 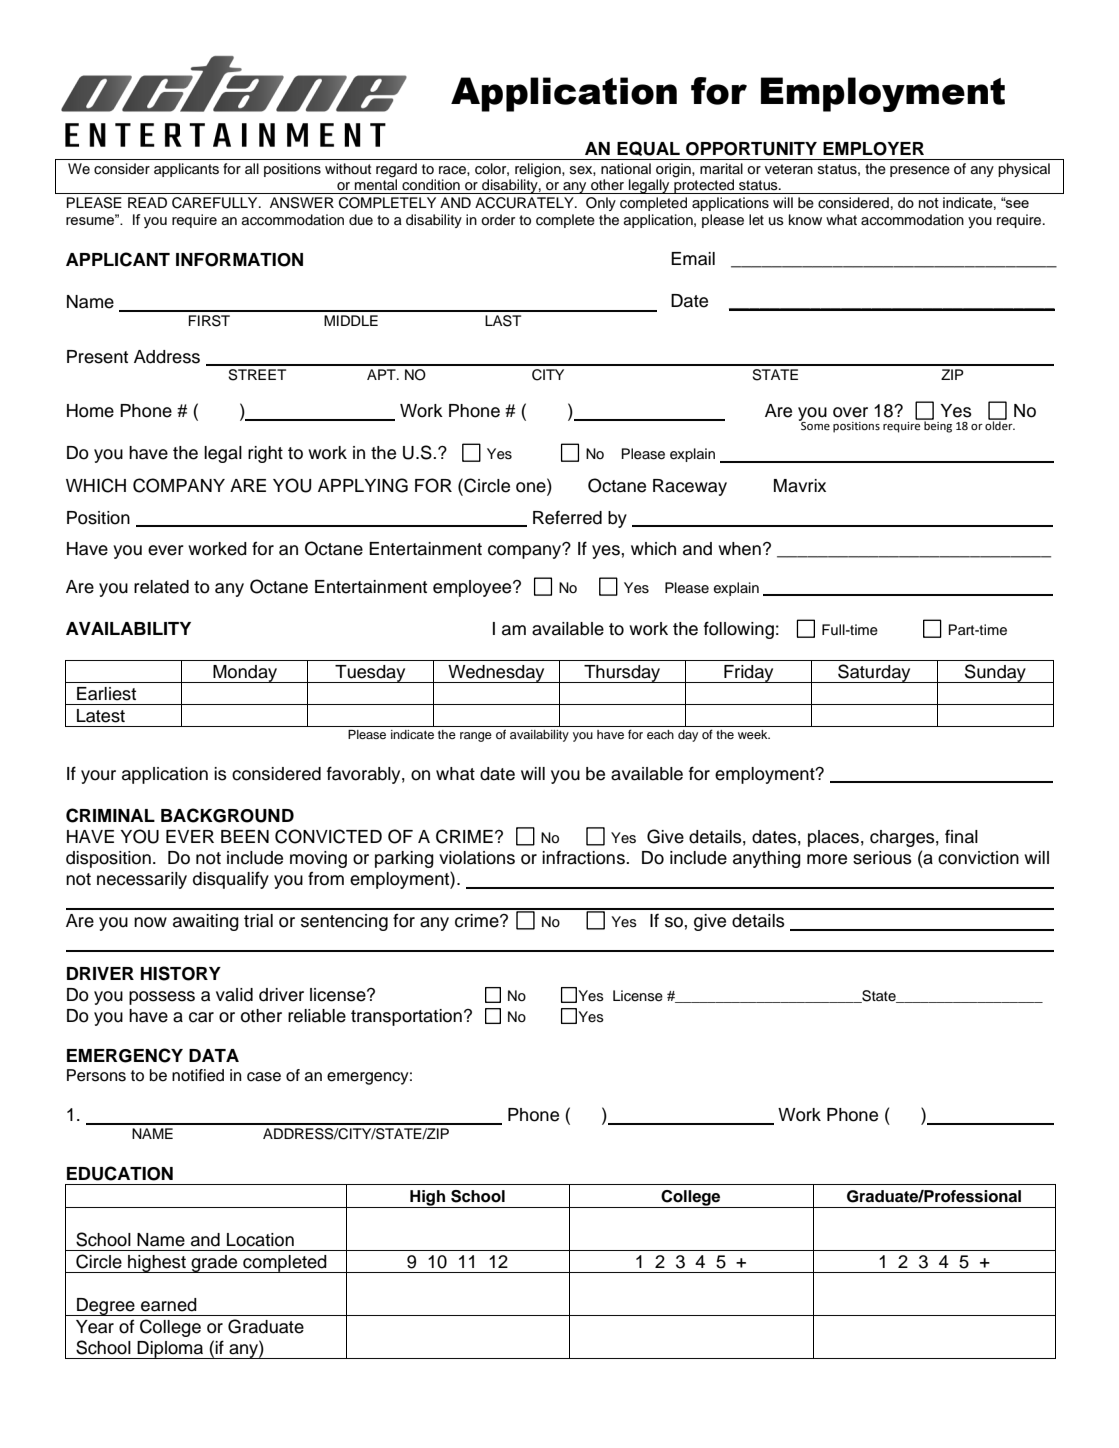 I want to click on awaiting, so click(x=206, y=922).
